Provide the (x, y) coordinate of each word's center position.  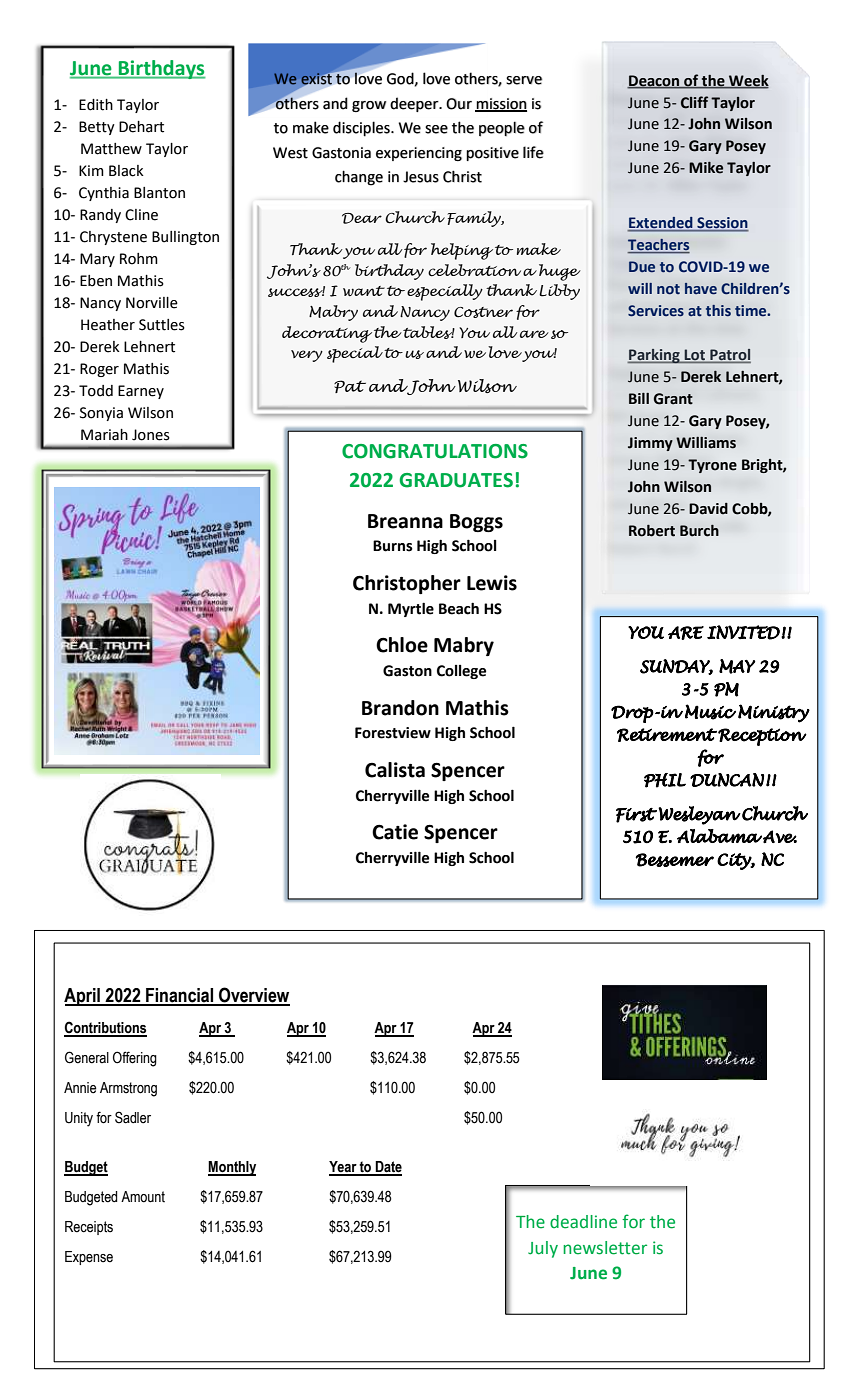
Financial (180, 996)
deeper (415, 104)
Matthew (111, 149)
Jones (151, 435)
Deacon (654, 81)
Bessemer (674, 860)
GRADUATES (456, 480)
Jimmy (650, 444)
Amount (143, 1197)
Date (388, 1168)
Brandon (400, 708)
